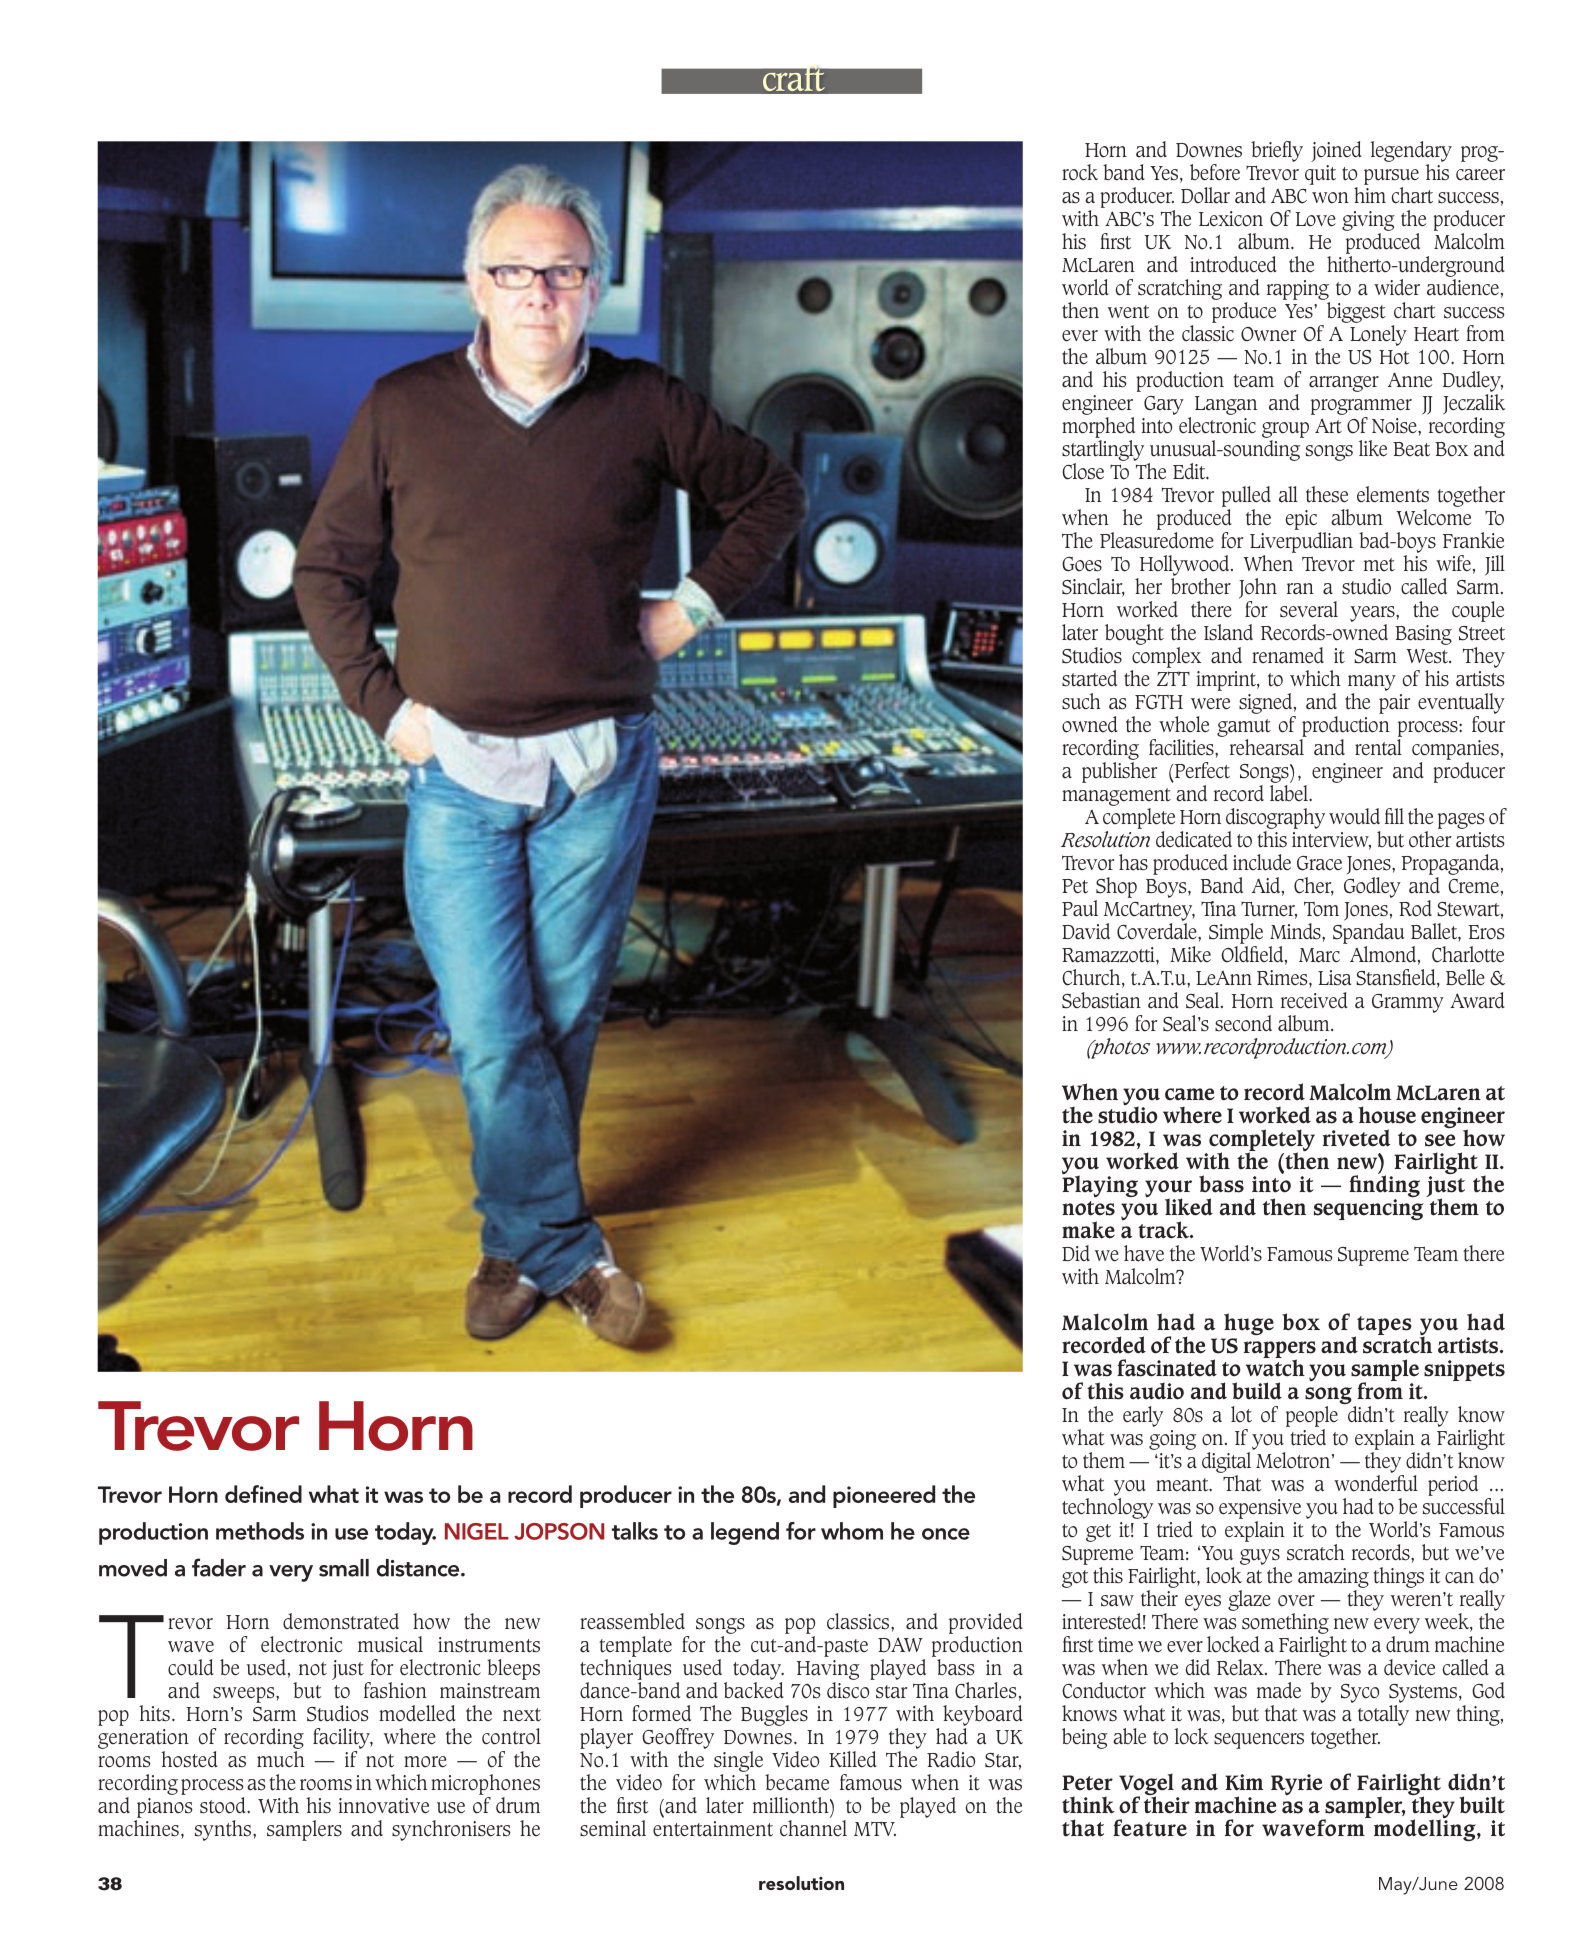 Image resolution: width=1596 pixels, height=1934 pixels. I want to click on years, so click(1373, 614).
